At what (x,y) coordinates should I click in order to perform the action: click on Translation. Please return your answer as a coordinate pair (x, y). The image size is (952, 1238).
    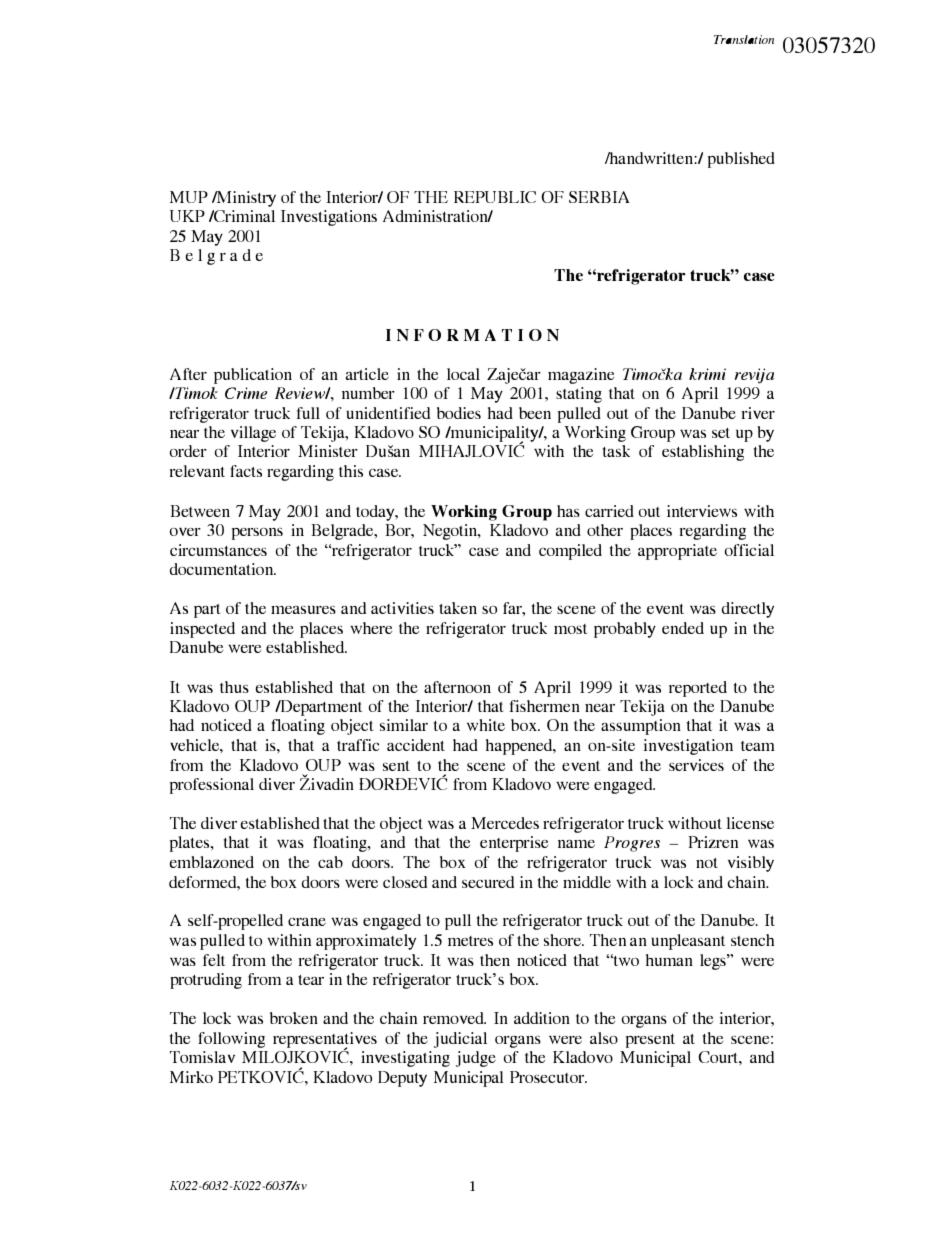
    Looking at the image, I should click on (744, 39).
